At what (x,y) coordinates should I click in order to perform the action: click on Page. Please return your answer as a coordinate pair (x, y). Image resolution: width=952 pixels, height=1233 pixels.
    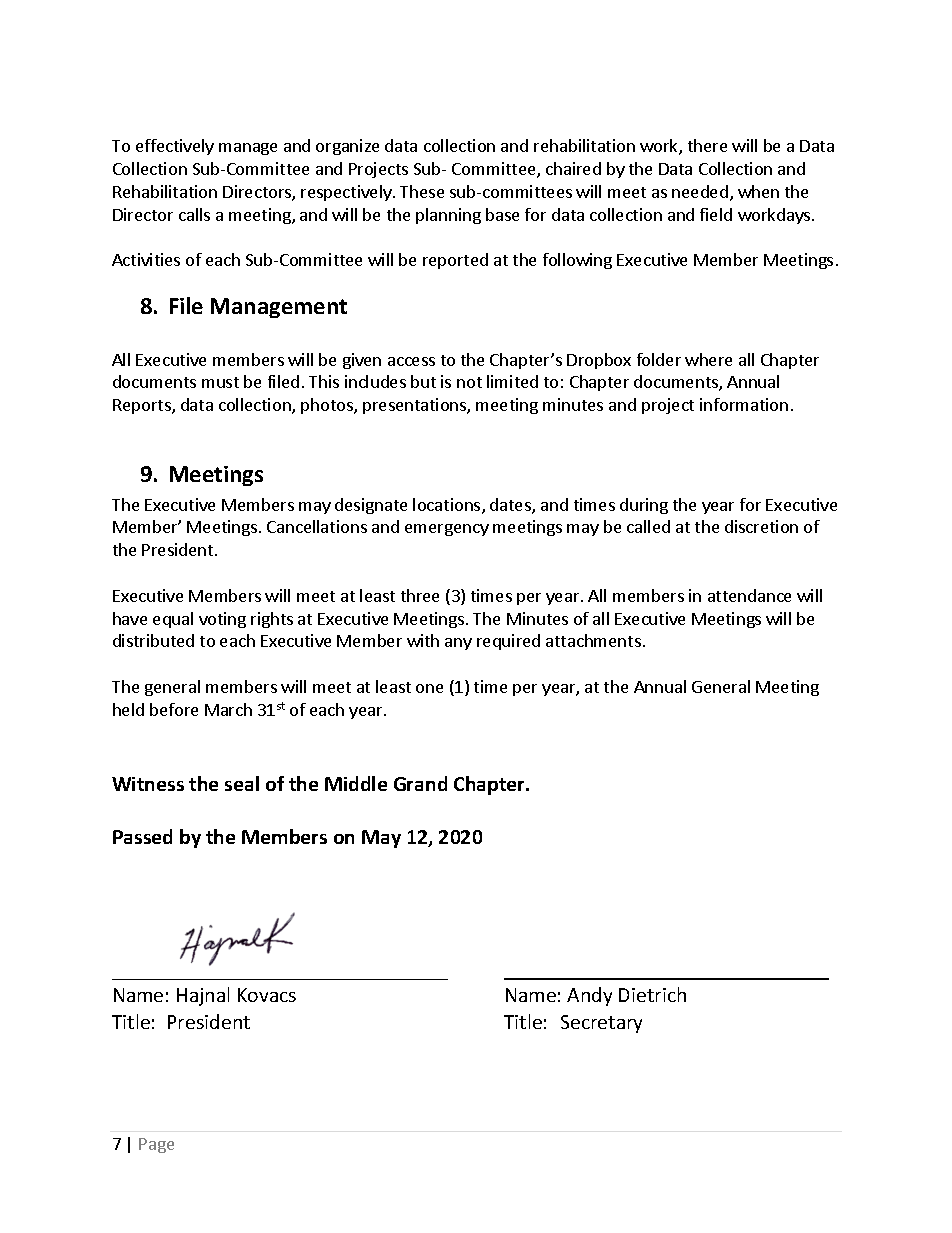
    Looking at the image, I should click on (156, 1145).
